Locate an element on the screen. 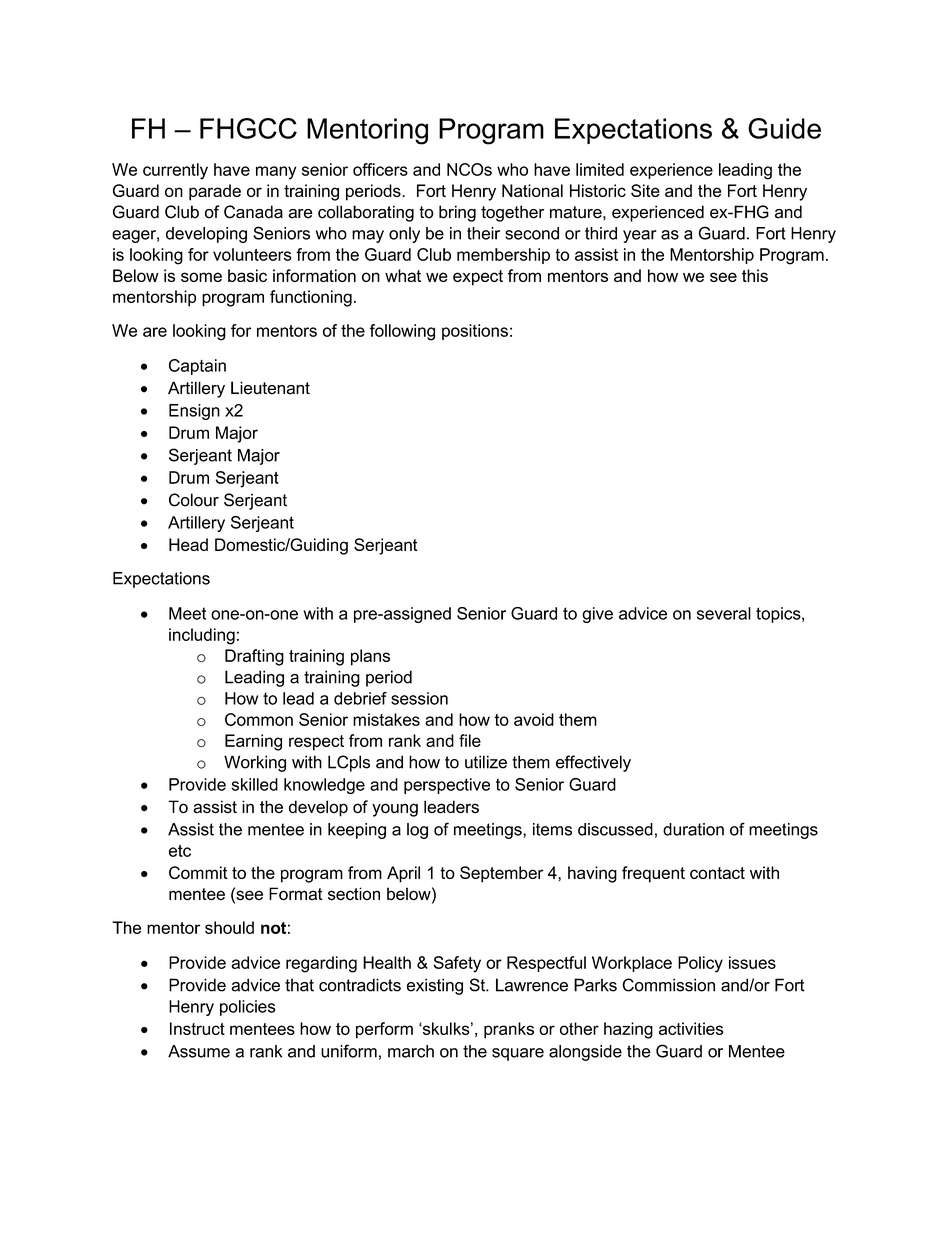  many is located at coordinates (276, 173).
